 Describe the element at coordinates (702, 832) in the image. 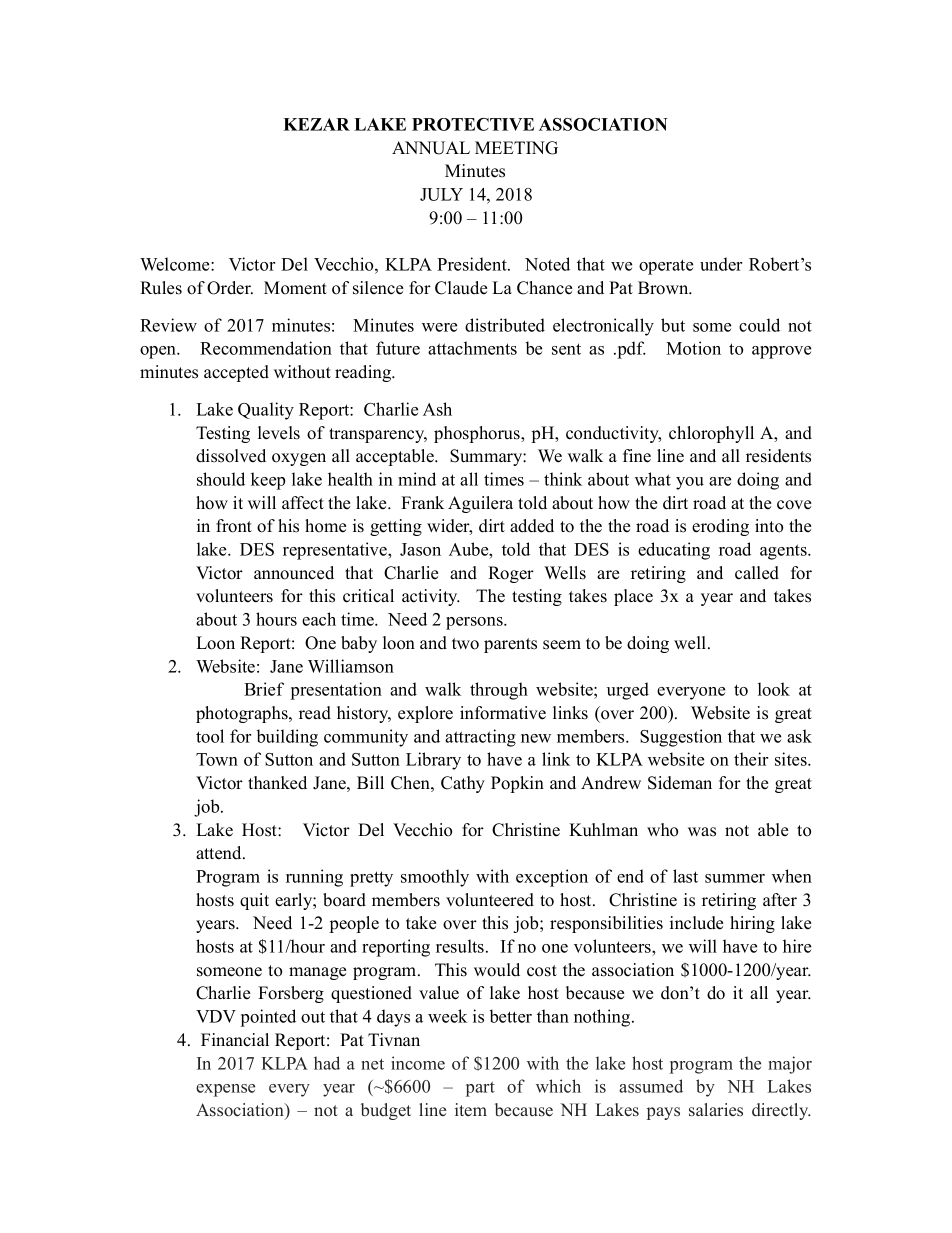

I see `was` at that location.
